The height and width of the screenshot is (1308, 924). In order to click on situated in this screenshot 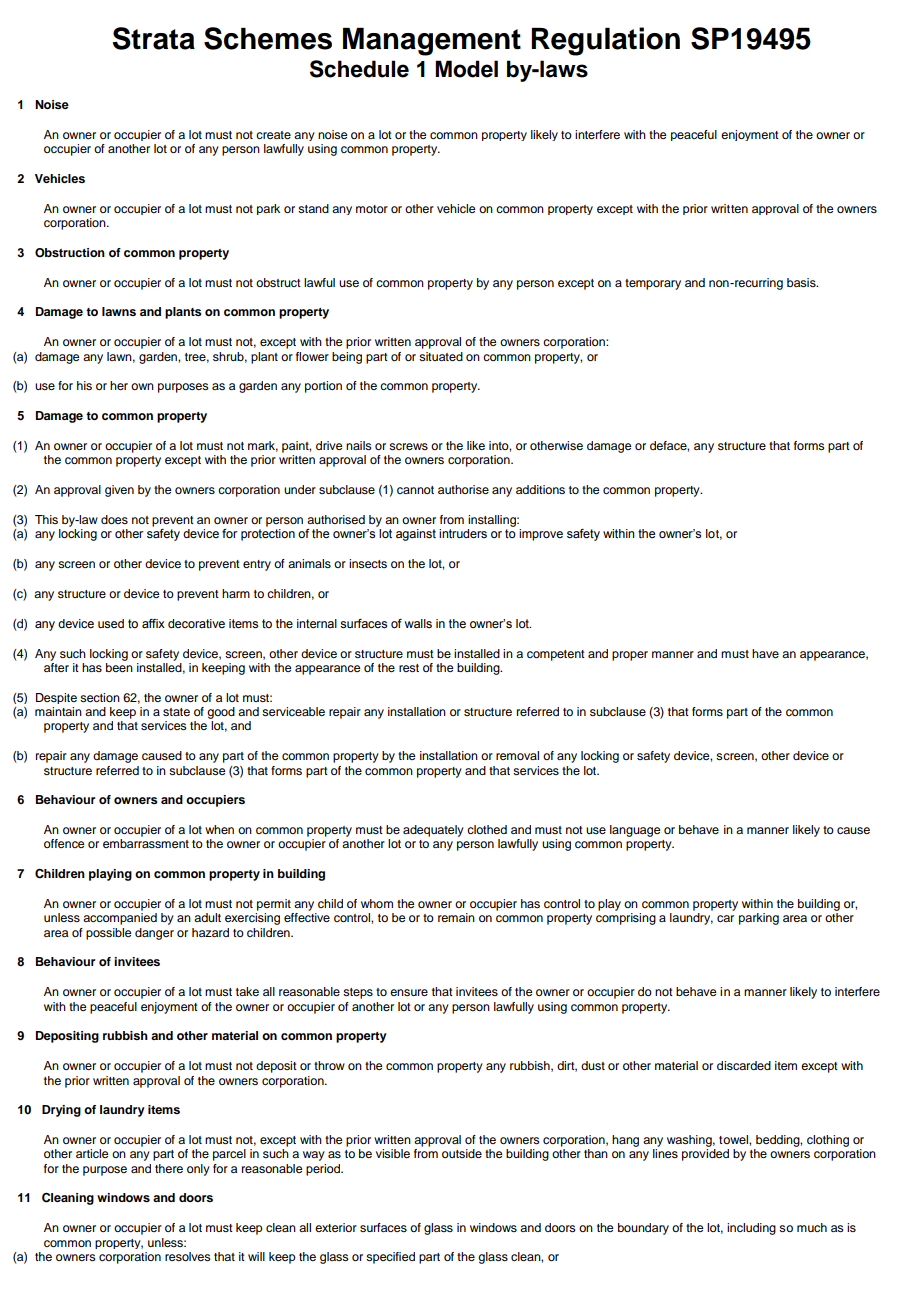, I will do `click(441, 356)`.
